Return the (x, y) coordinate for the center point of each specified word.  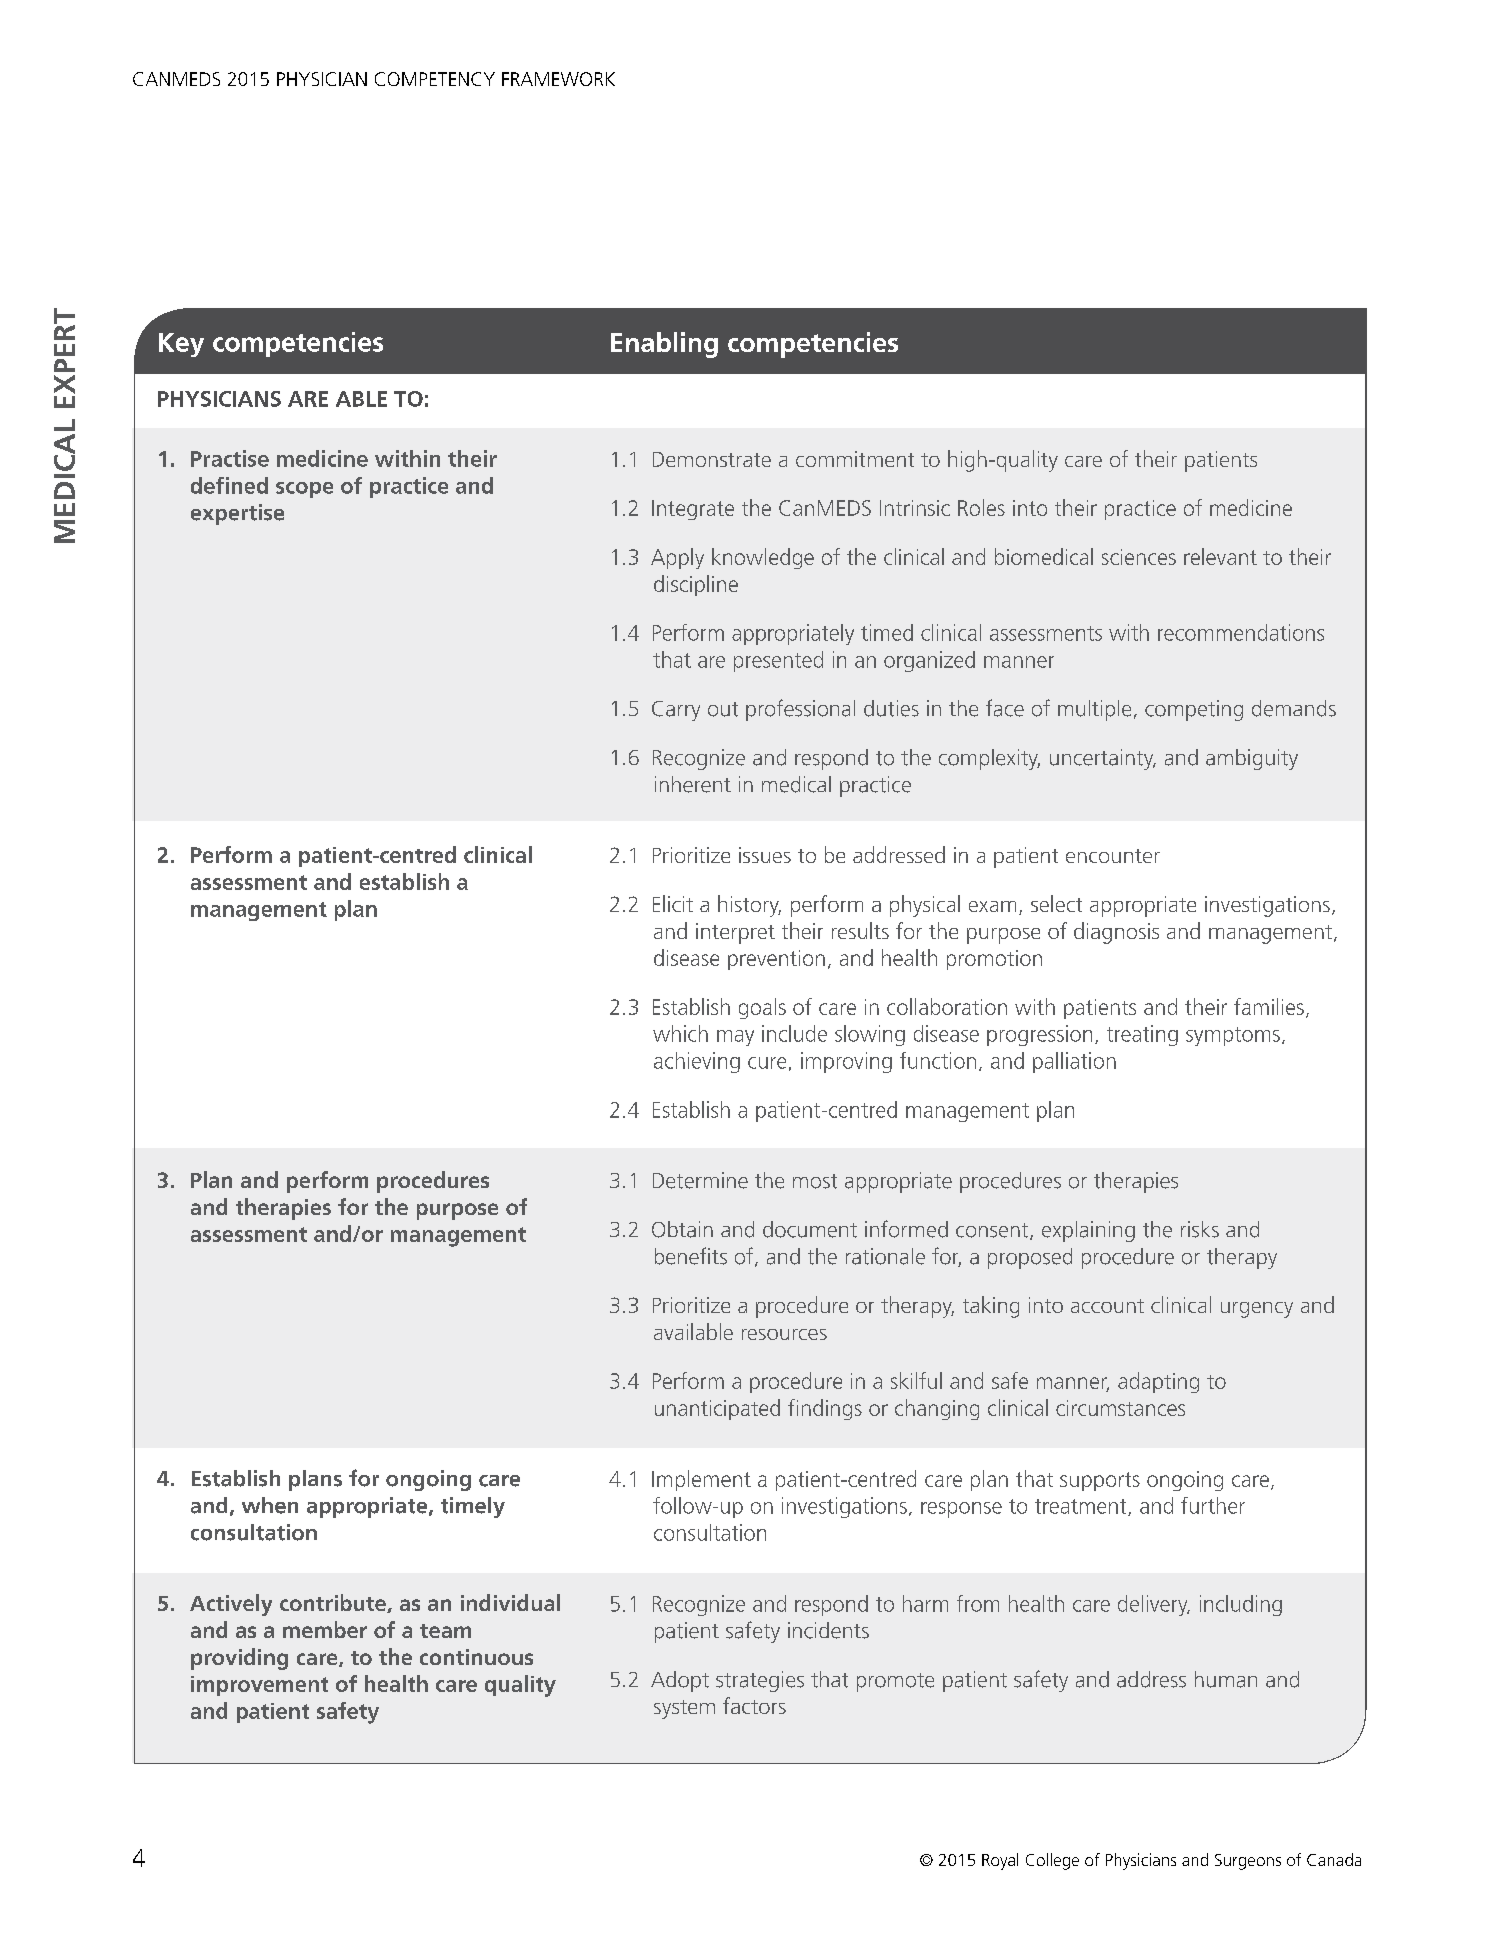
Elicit (673, 903)
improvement (259, 1686)
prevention (776, 960)
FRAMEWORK (558, 79)
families (1269, 1006)
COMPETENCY (435, 79)
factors (754, 1705)
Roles (981, 507)
